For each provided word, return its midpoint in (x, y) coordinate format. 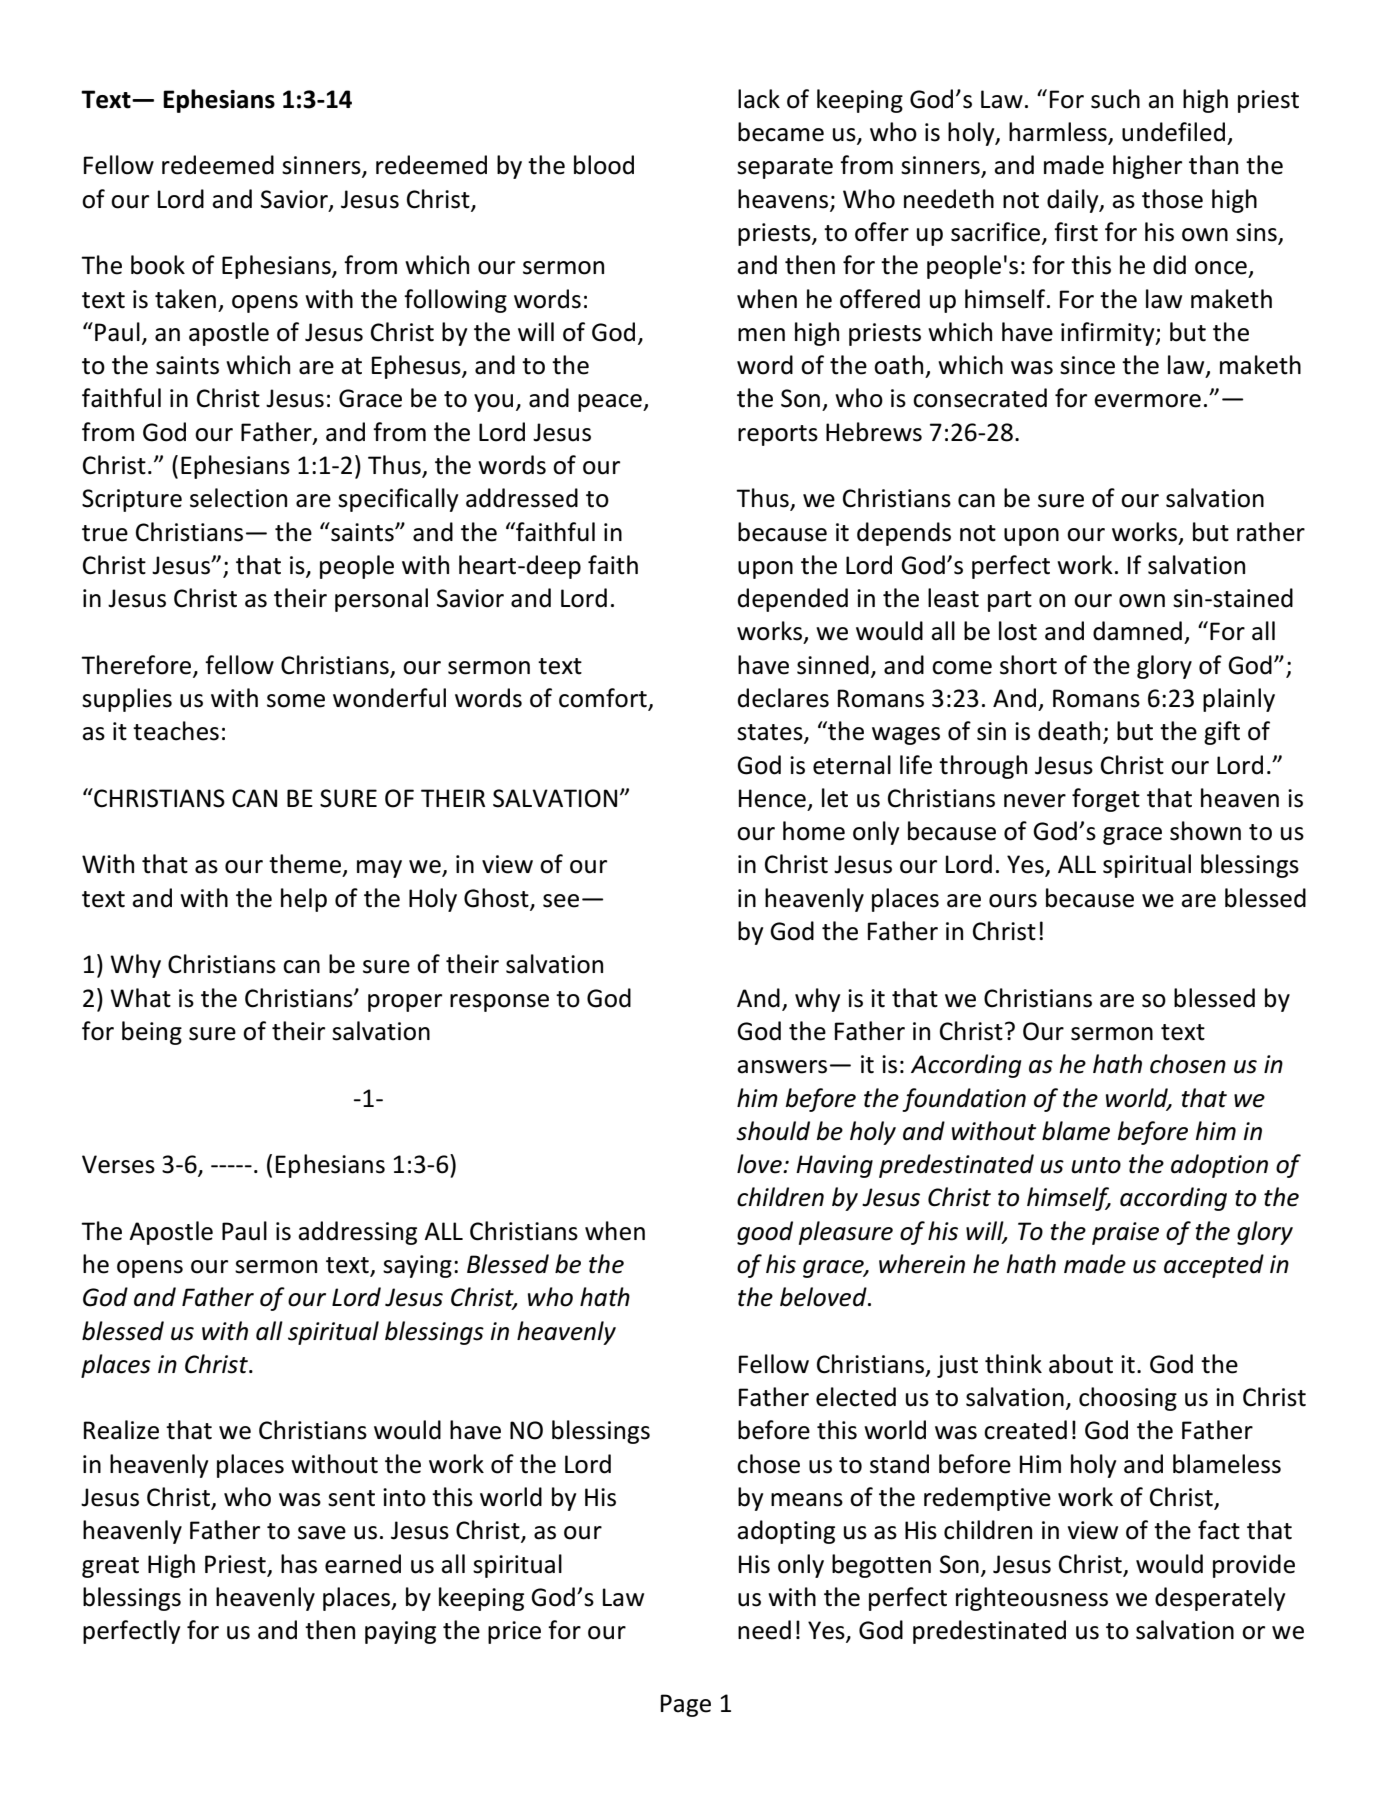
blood (604, 165)
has (299, 1564)
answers (782, 1067)
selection (238, 498)
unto (1096, 1165)
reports (778, 435)
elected (856, 1397)
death (1069, 731)
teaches (176, 731)
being (152, 1033)
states (771, 733)
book (158, 265)
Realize (121, 1430)
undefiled (1173, 132)
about (1081, 1364)
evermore (1147, 401)
